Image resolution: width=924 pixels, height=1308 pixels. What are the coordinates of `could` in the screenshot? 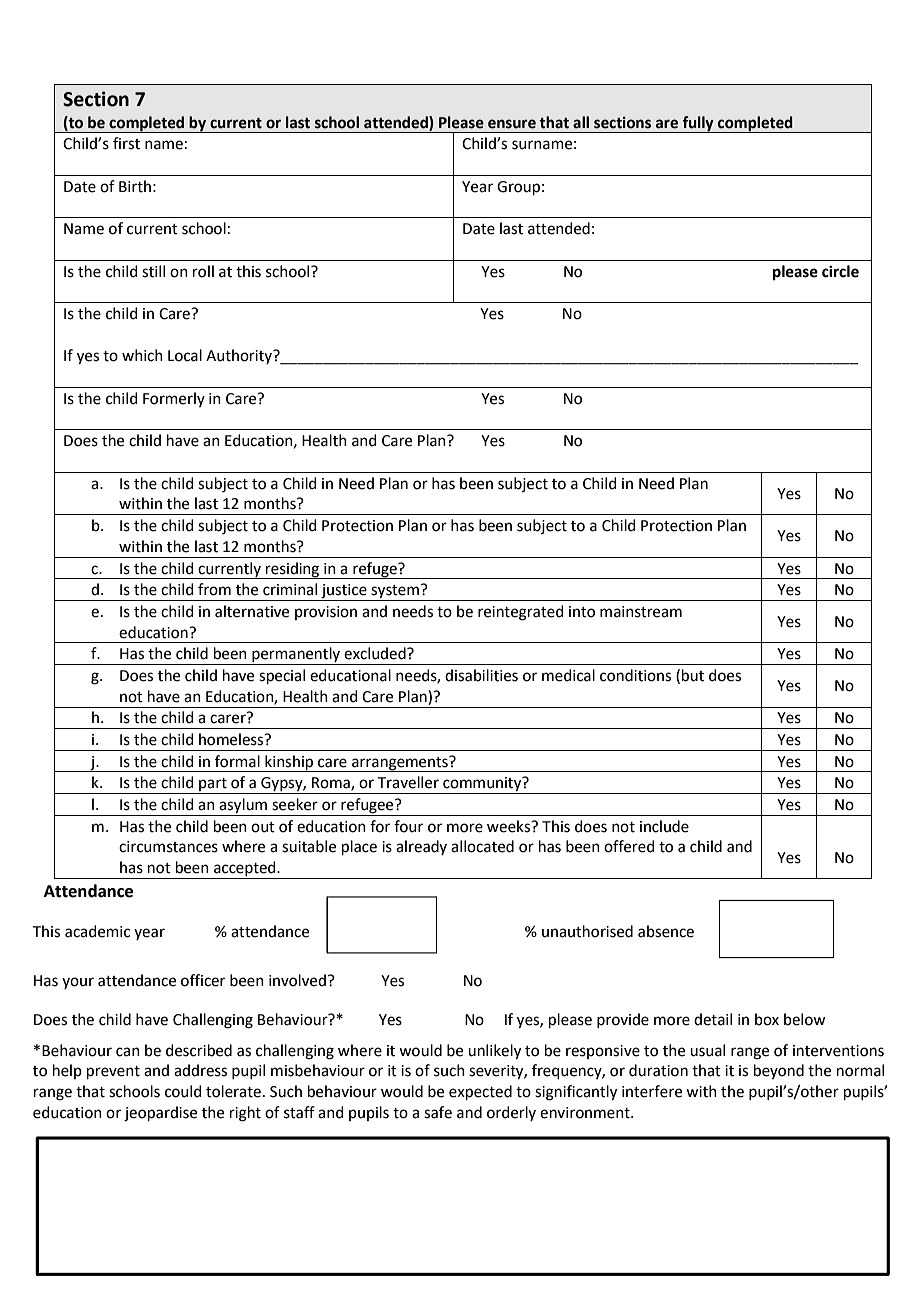 It's located at (183, 1091).
